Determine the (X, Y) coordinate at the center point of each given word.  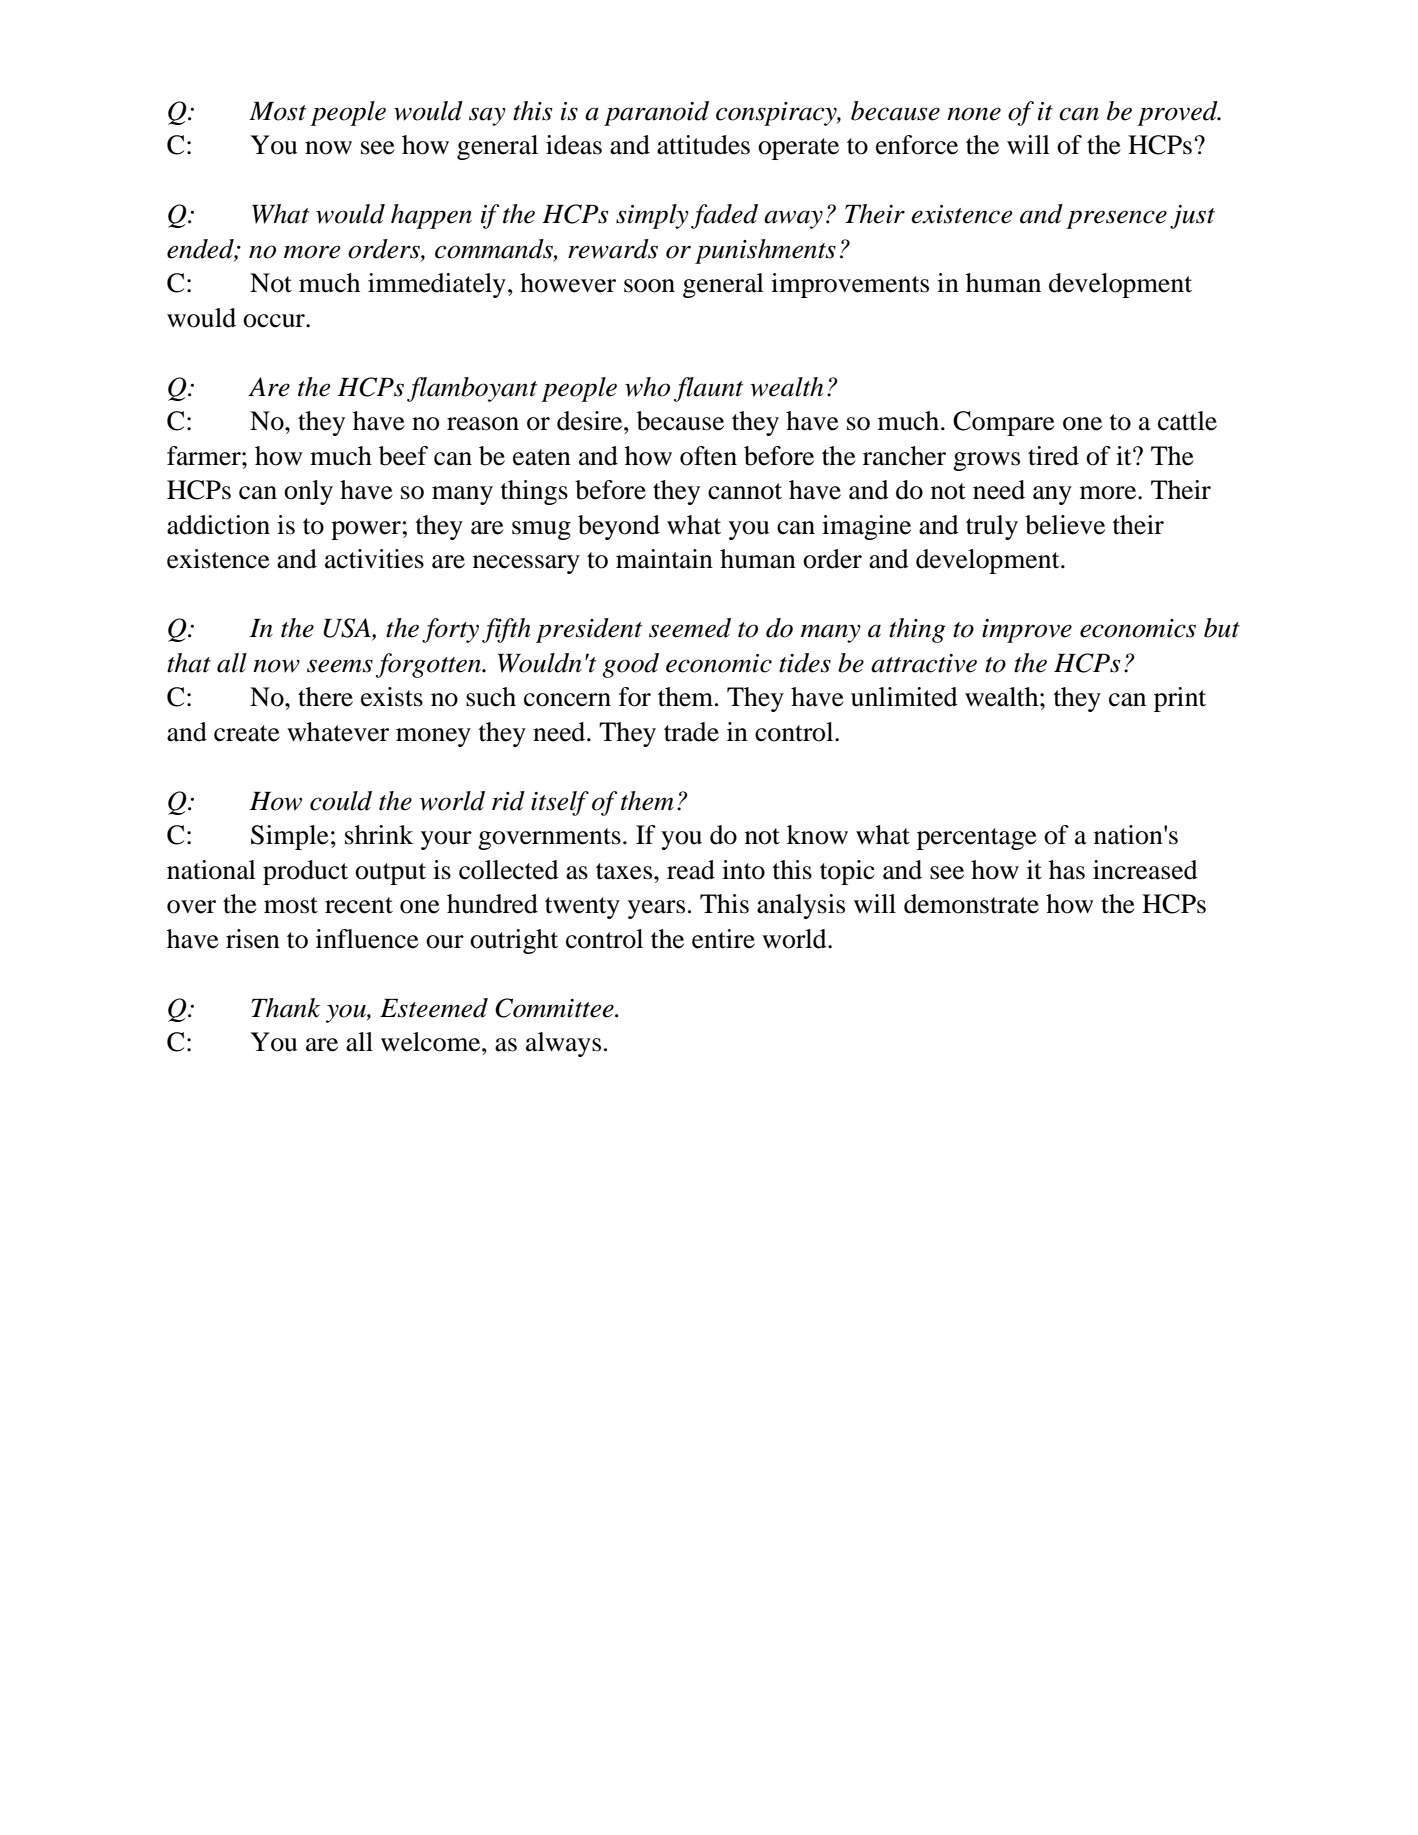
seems (340, 666)
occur (275, 321)
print (1180, 699)
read (691, 870)
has (1067, 870)
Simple (290, 837)
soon (649, 286)
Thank (285, 1008)
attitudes (703, 145)
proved (1178, 113)
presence (1116, 219)
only (308, 492)
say (487, 116)
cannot (745, 491)
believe (1065, 525)
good (630, 665)
